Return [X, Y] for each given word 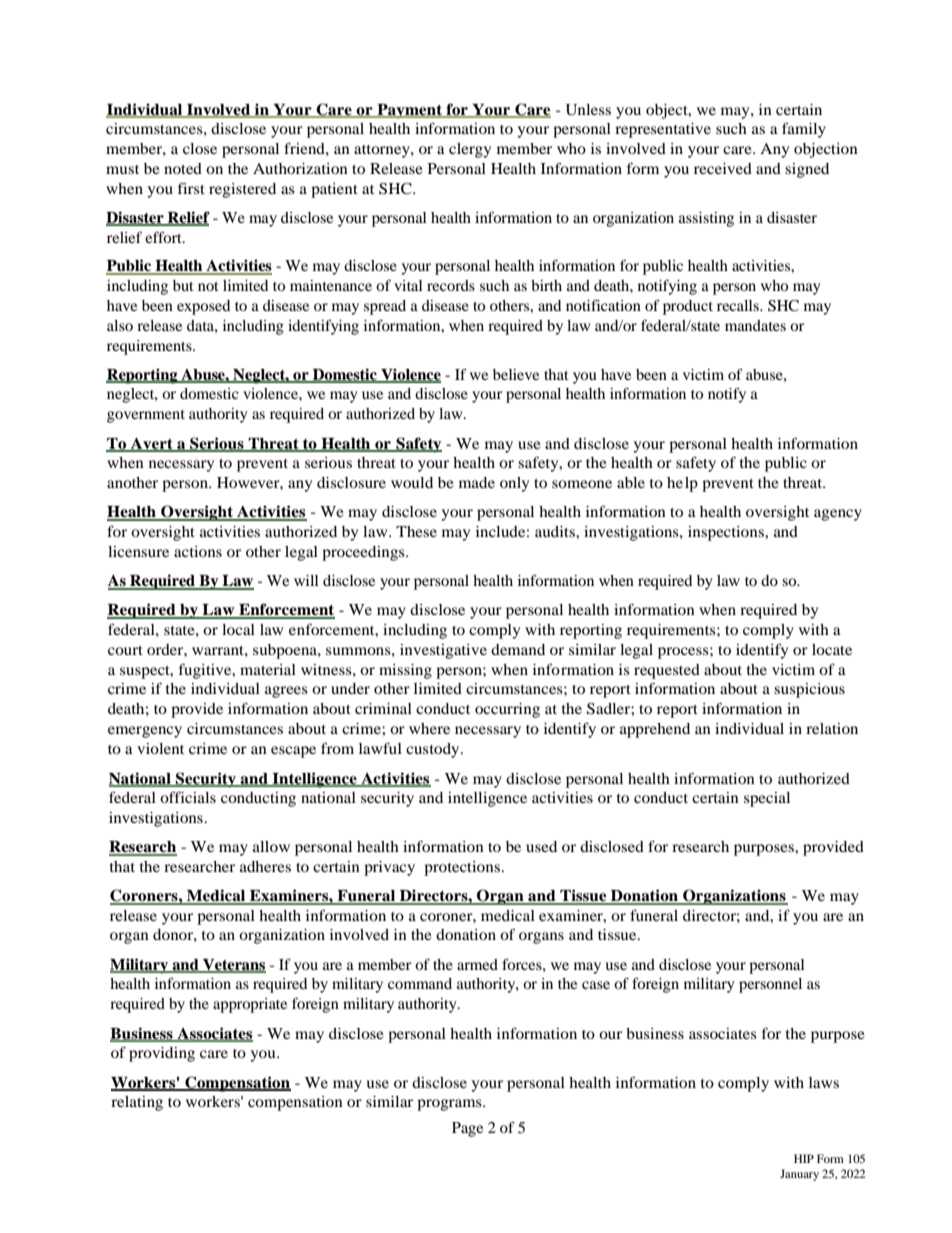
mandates [755, 325]
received [723, 168]
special [767, 799]
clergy [470, 150]
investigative [443, 651]
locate [832, 649]
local [238, 629]
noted [183, 168]
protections [462, 868]
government [146, 416]
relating [137, 1103]
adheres [265, 866]
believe [516, 374]
